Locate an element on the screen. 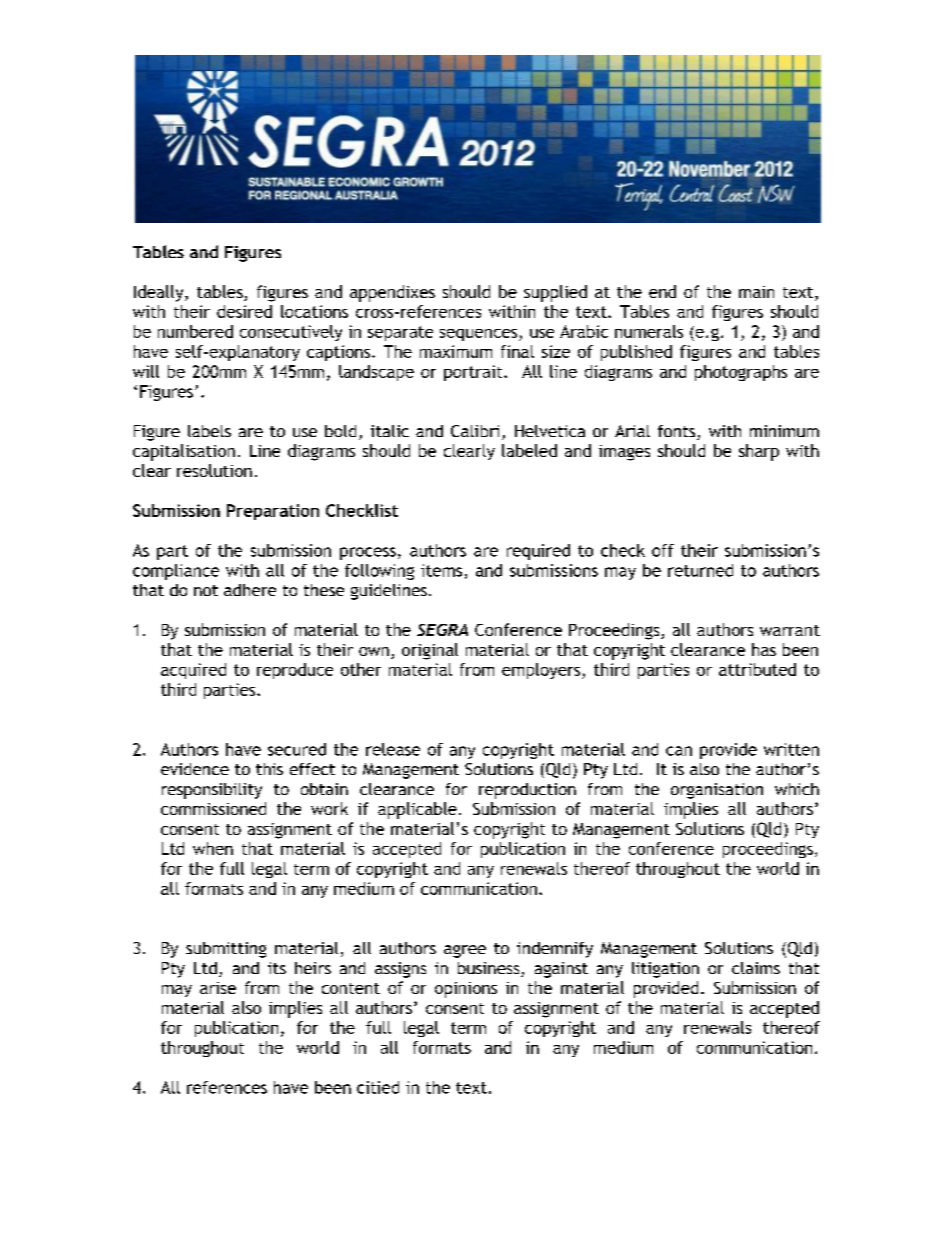 This screenshot has width=952, height=1233. commissioned is located at coordinates (213, 808).
